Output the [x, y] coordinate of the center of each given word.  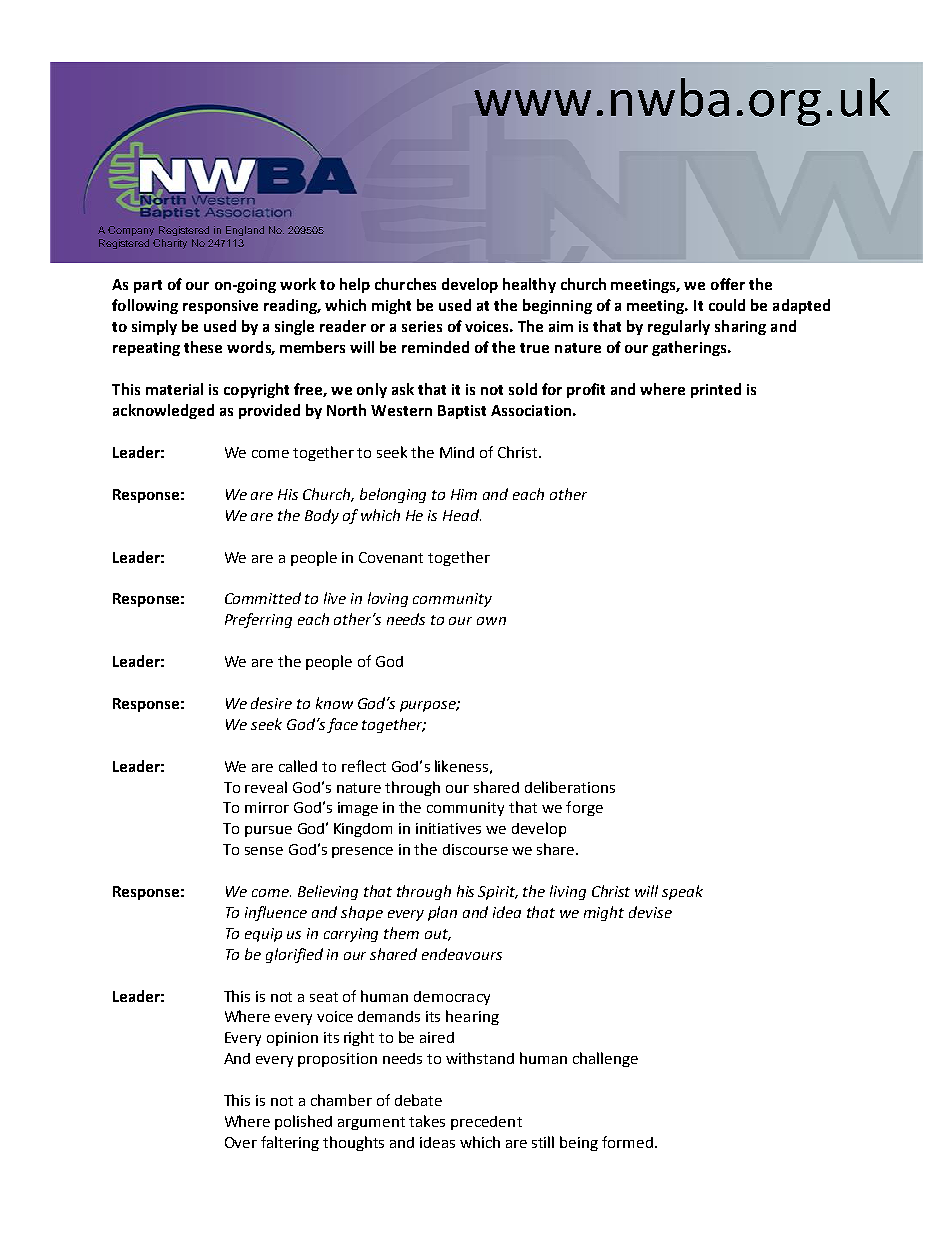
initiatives [448, 828]
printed [716, 390]
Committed [263, 598]
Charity [170, 244]
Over [241, 1142]
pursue [268, 831]
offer [728, 284]
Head [462, 515]
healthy [529, 285]
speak [682, 892]
